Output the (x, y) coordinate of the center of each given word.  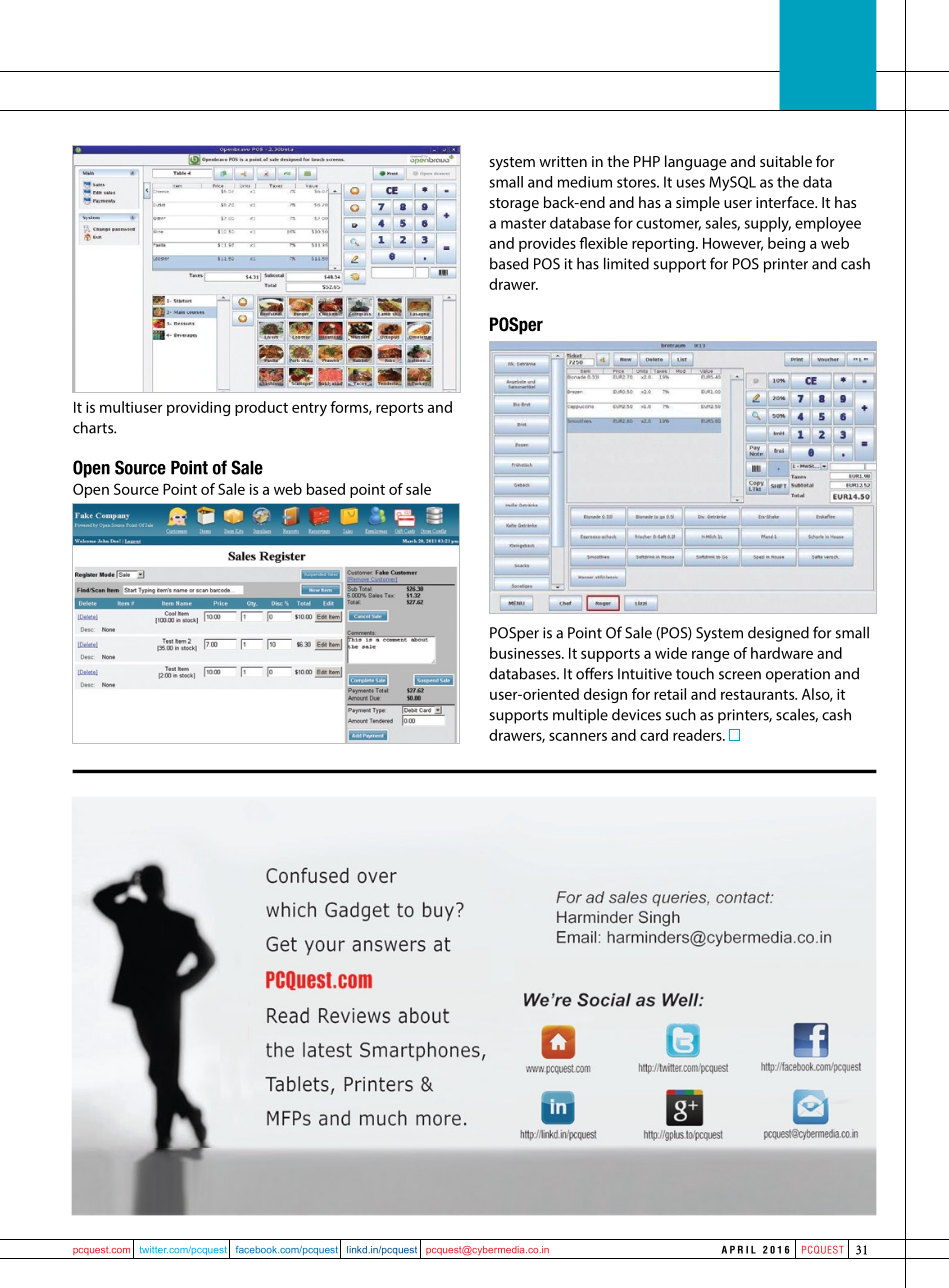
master (523, 223)
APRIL (739, 1250)
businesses (526, 653)
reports (399, 409)
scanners (578, 736)
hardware (782, 653)
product (261, 408)
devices (636, 714)
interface (786, 202)
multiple (580, 716)
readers (698, 735)
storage (514, 205)
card (654, 735)
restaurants (759, 694)
